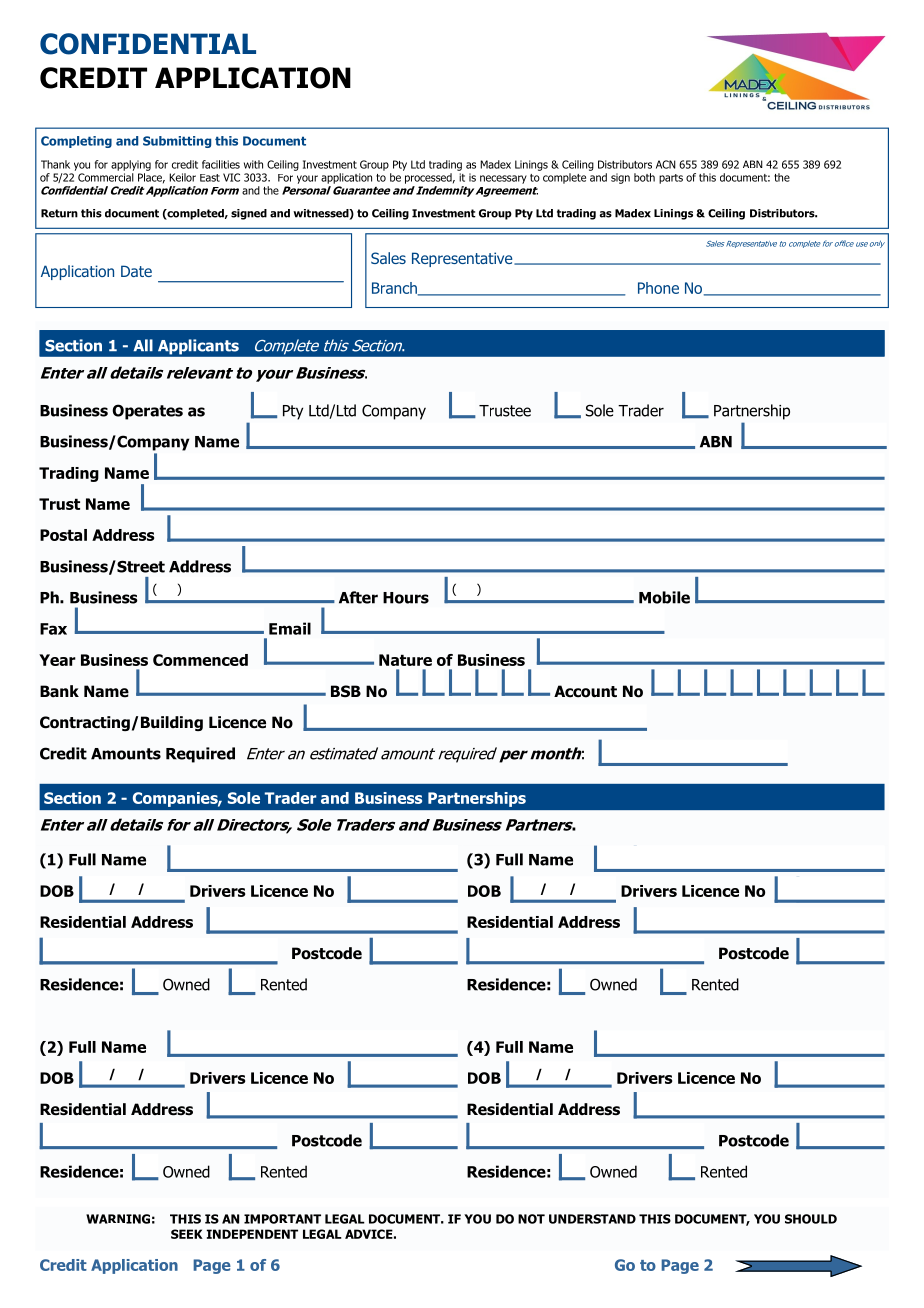  I want to click on BSB, so click(346, 691).
